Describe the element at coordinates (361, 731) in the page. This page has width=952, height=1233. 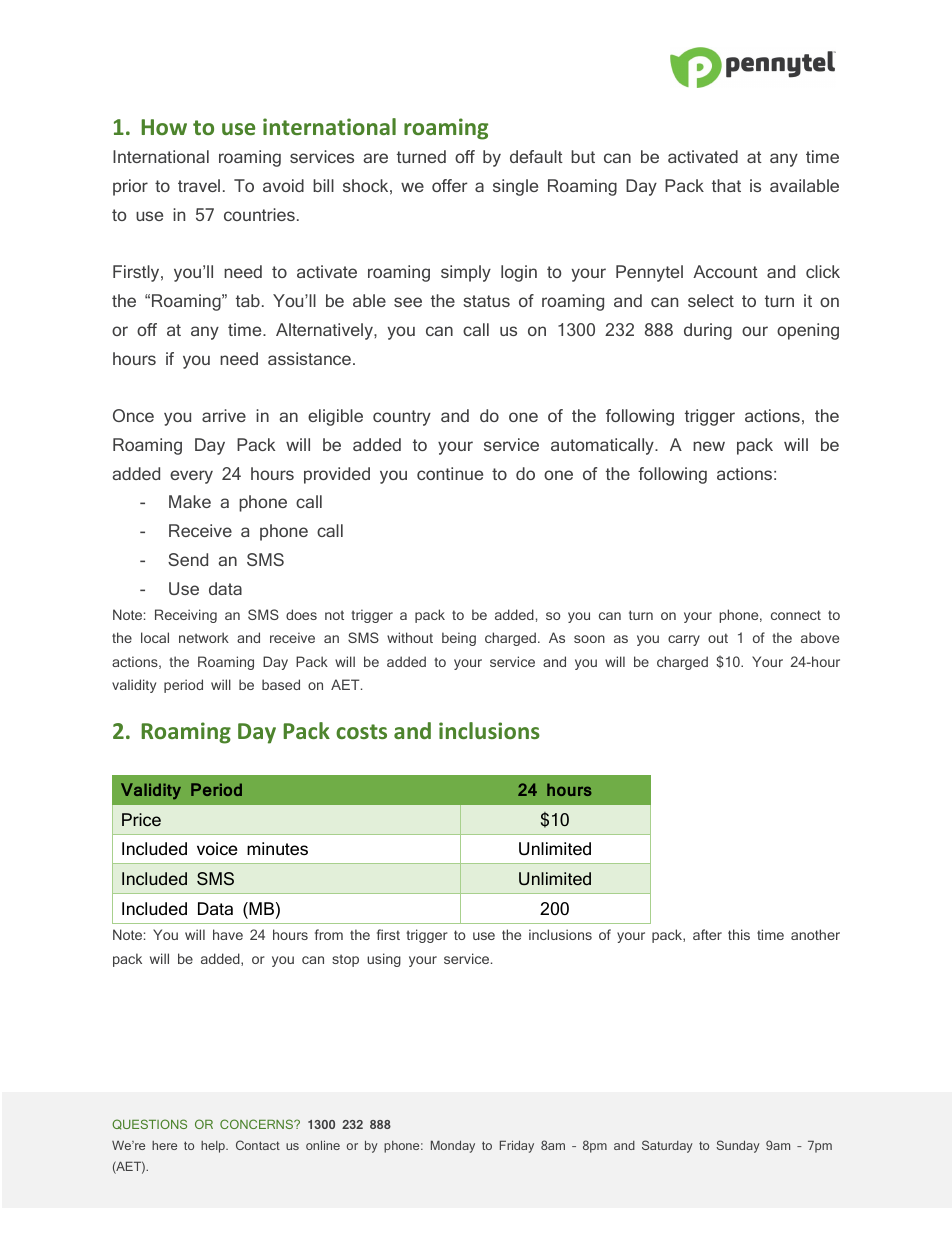
I see `costs` at that location.
